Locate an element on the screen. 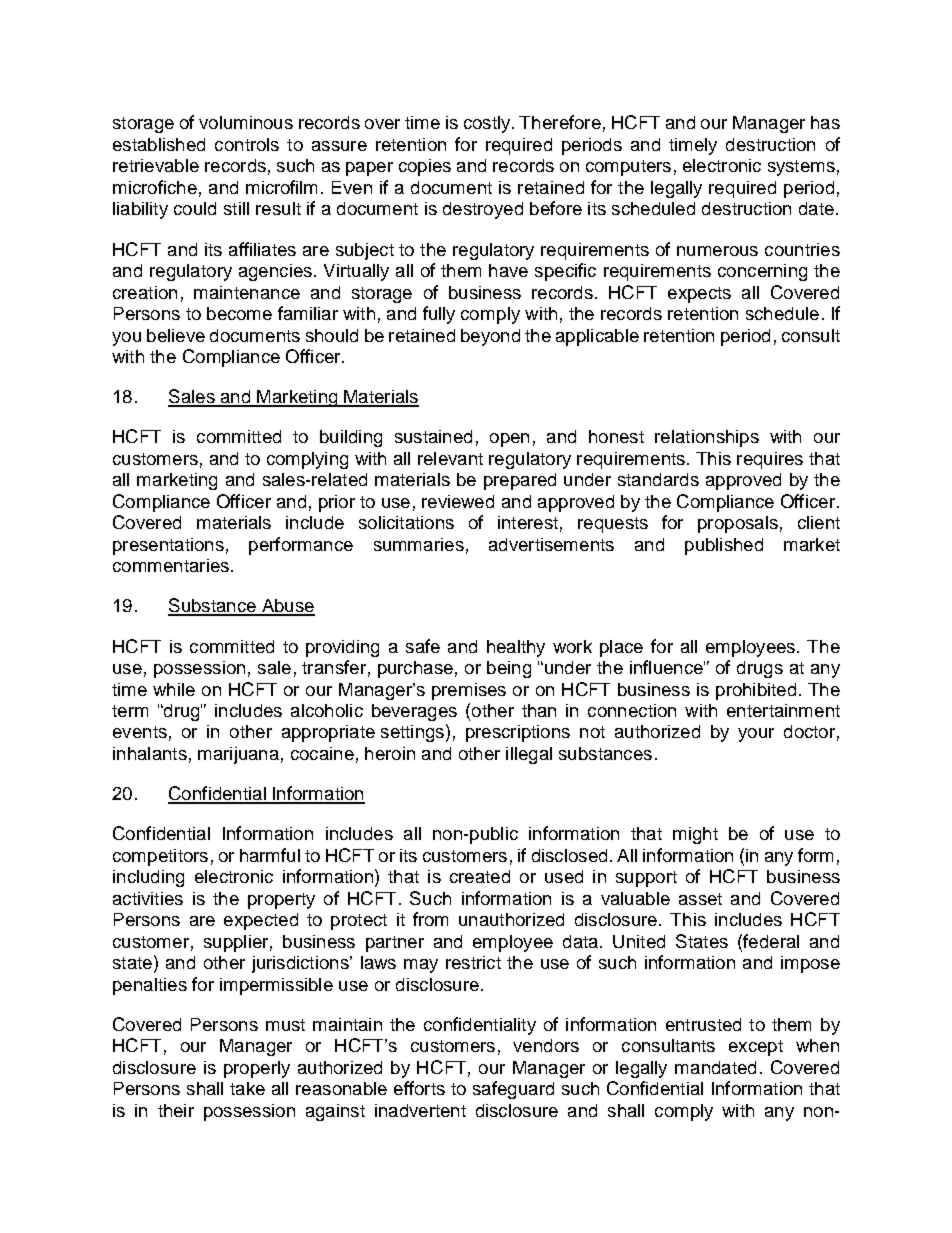 The image size is (952, 1233). efforts is located at coordinates (419, 1088).
